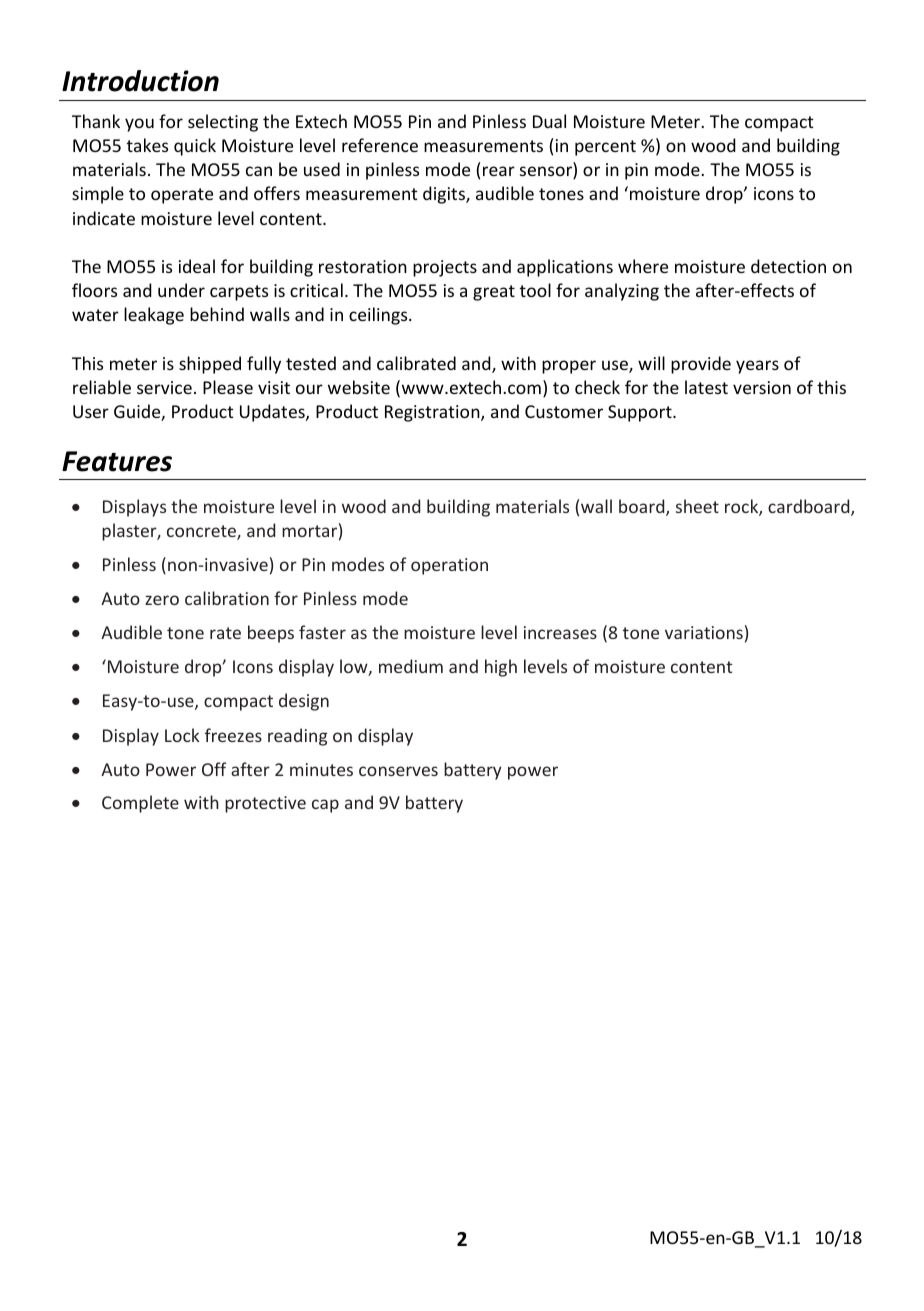 The image size is (924, 1311). What do you see at coordinates (197, 266) in the screenshot?
I see `ideal` at bounding box center [197, 266].
